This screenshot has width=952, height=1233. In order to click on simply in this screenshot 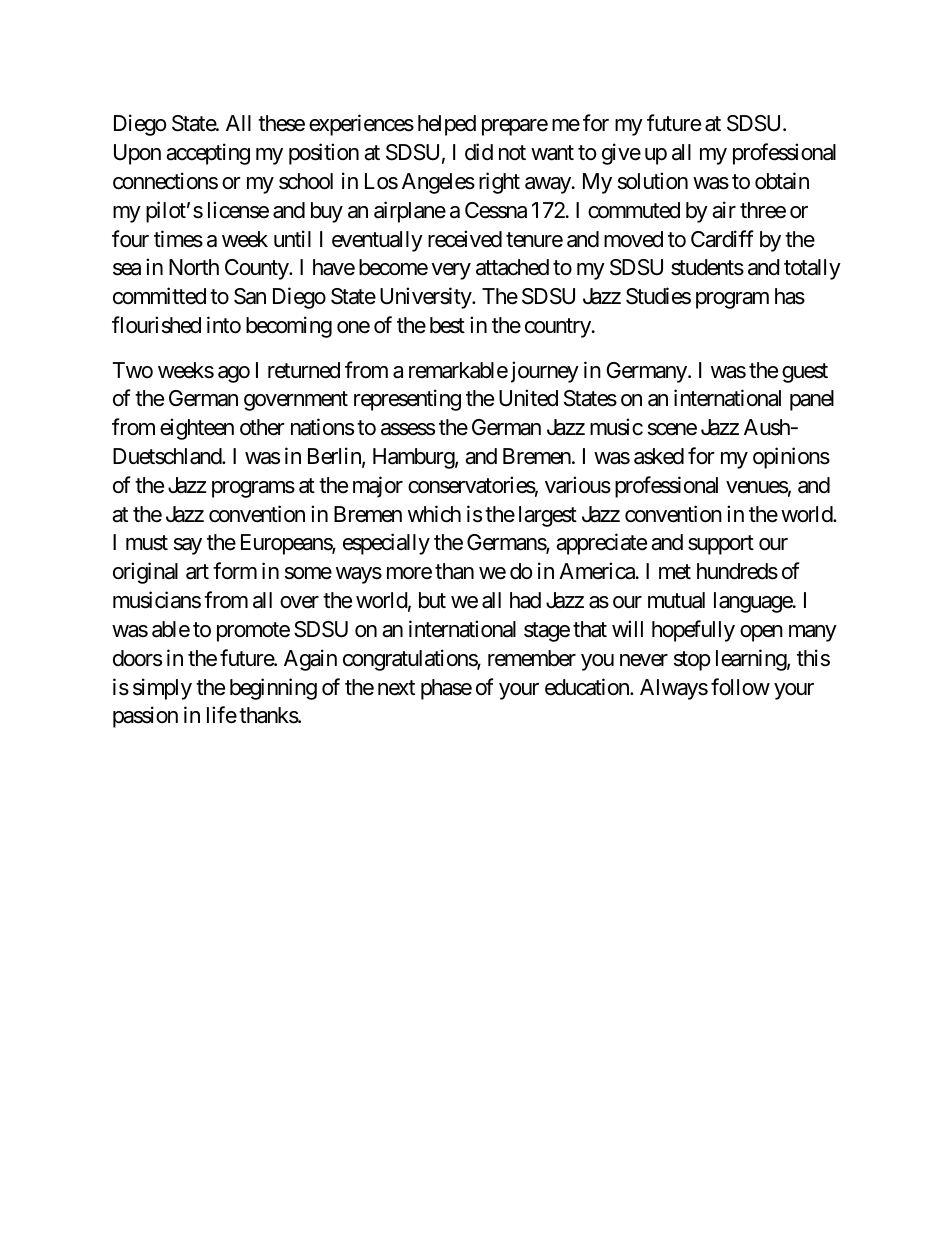, I will do `click(162, 689)`.
